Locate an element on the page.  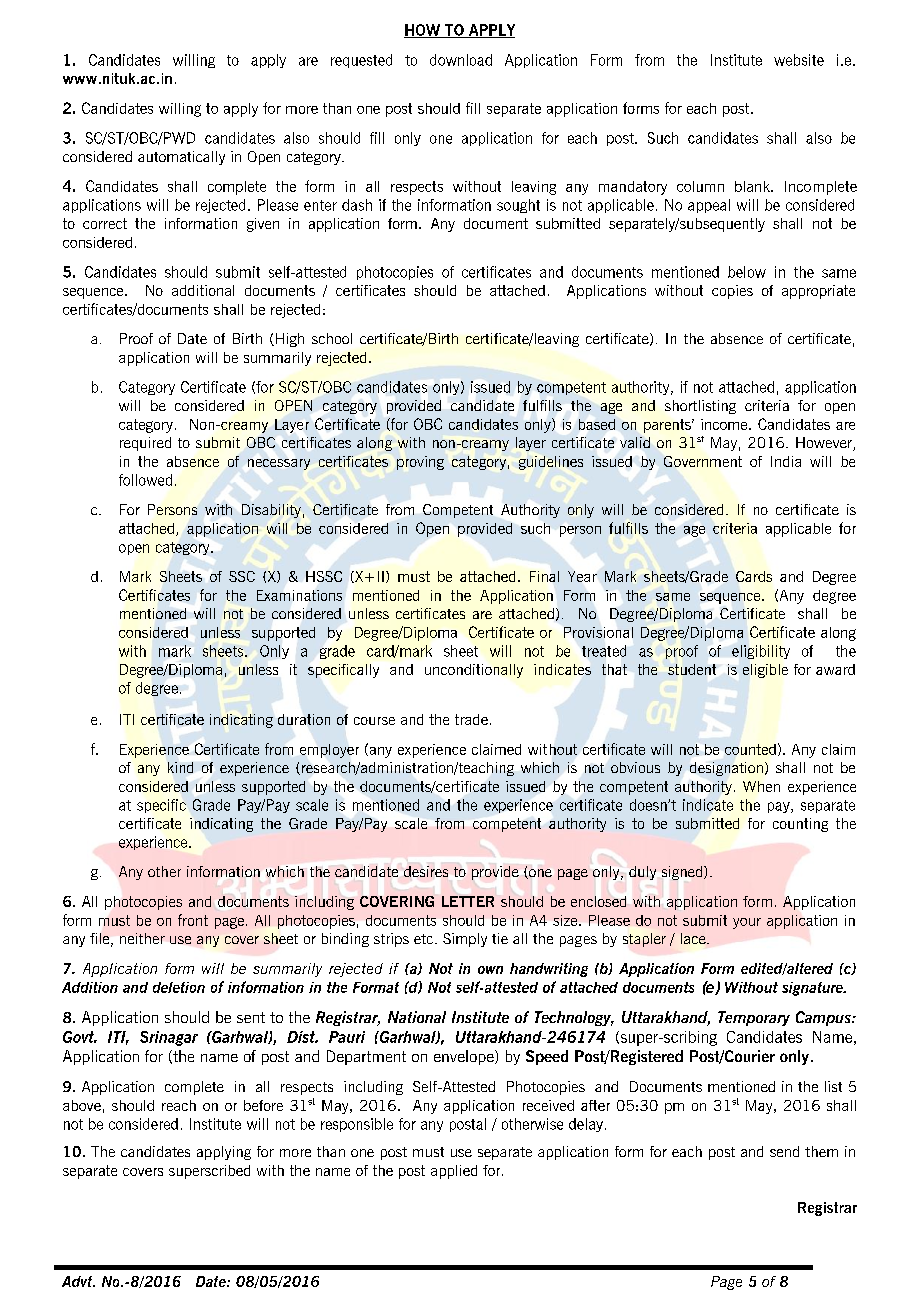
Examinations is located at coordinates (299, 595).
